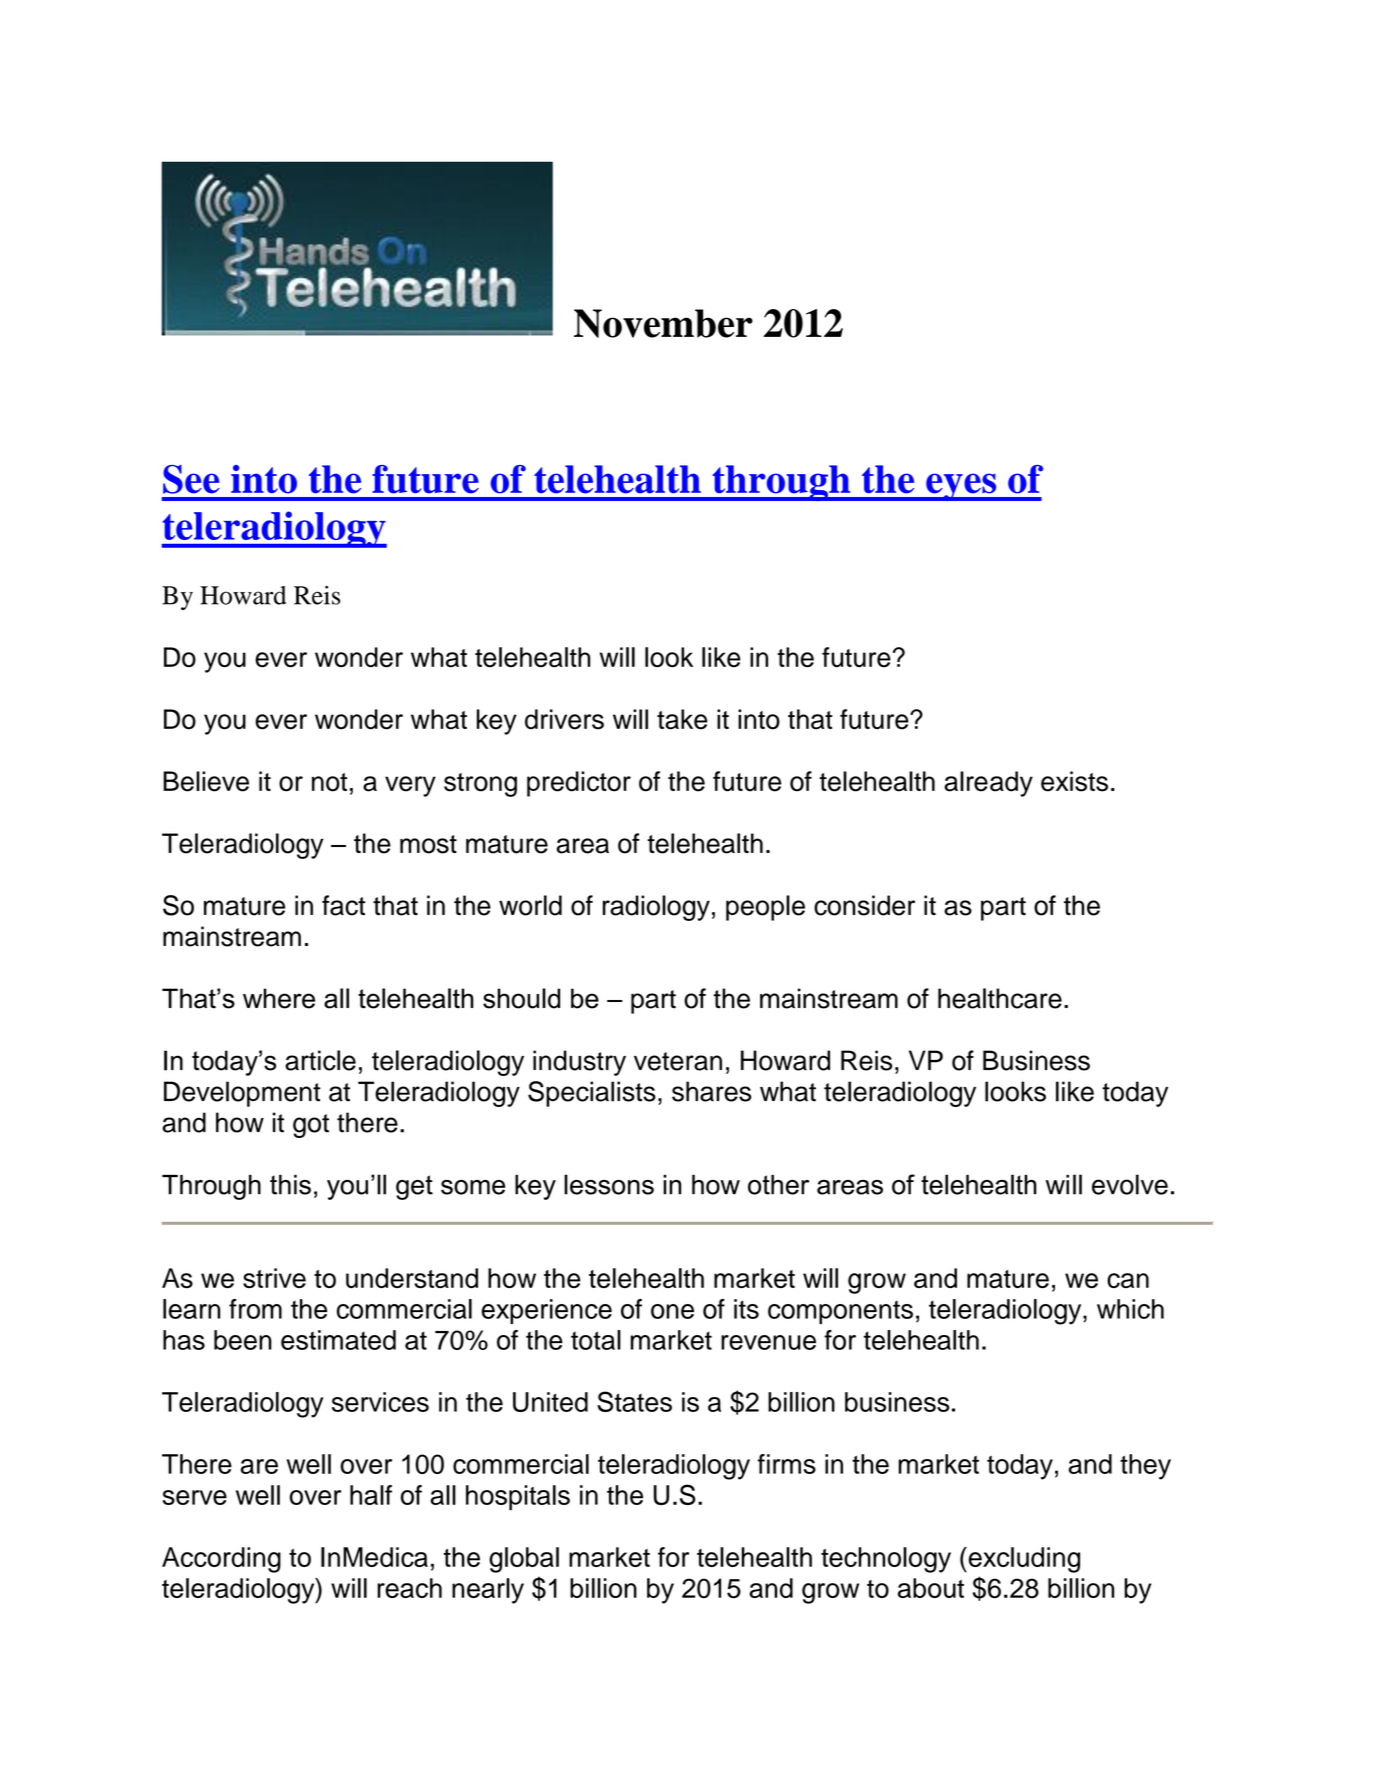  I want to click on exists, so click(1074, 781).
